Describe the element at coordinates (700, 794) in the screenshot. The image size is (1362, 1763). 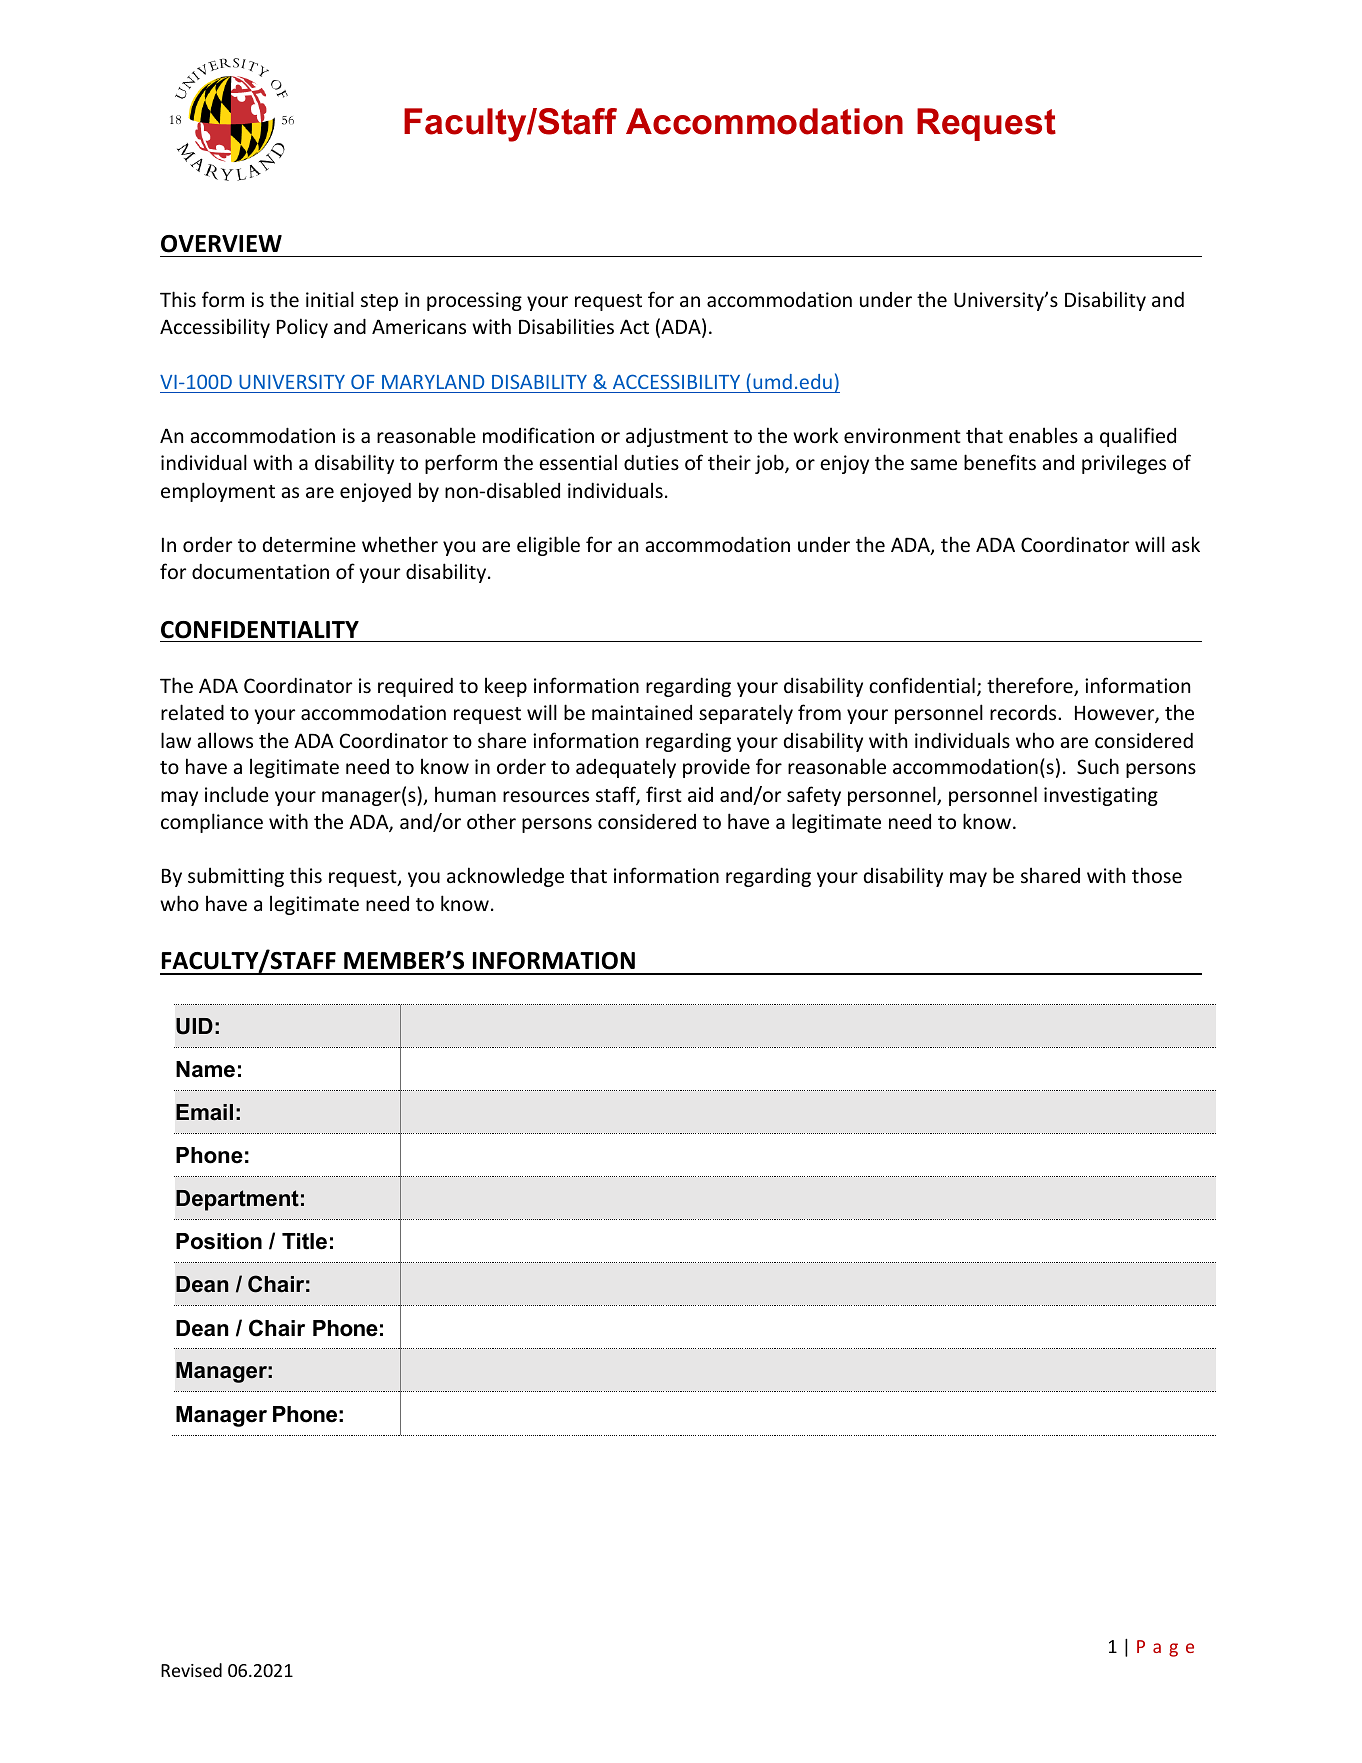
I see `aid` at that location.
